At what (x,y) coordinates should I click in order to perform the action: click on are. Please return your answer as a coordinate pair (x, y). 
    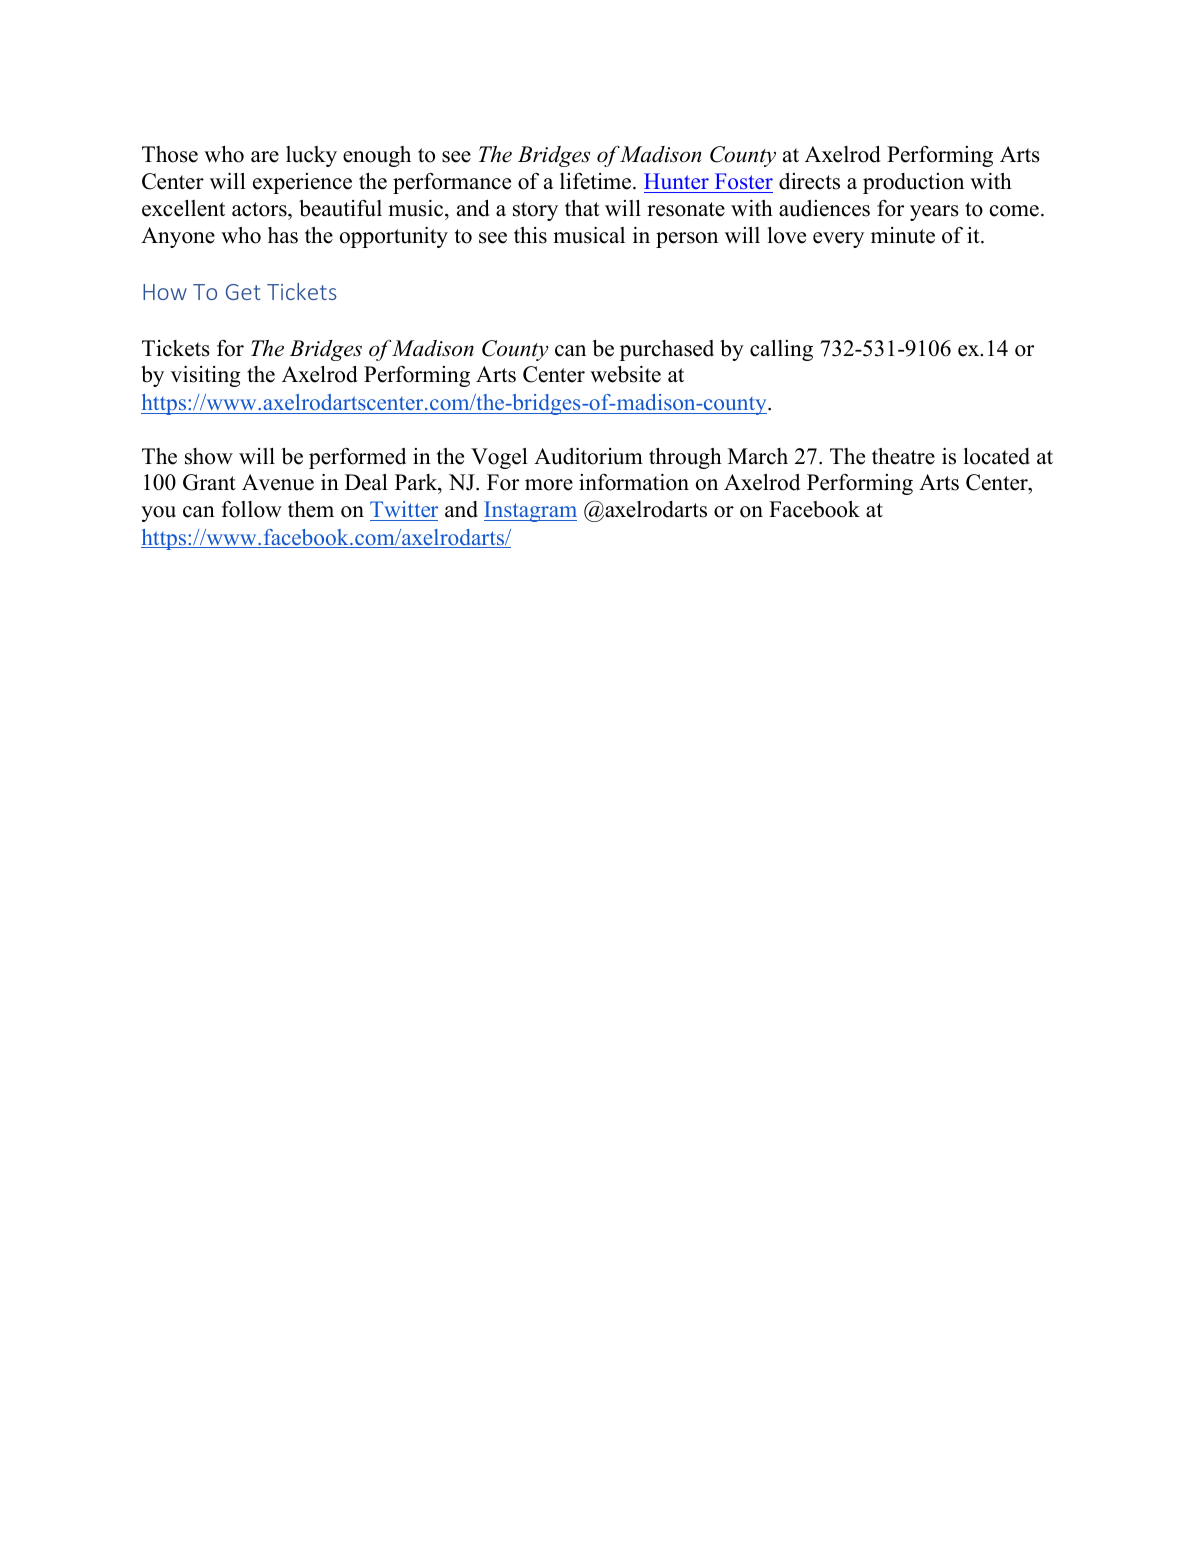
    Looking at the image, I should click on (265, 157).
